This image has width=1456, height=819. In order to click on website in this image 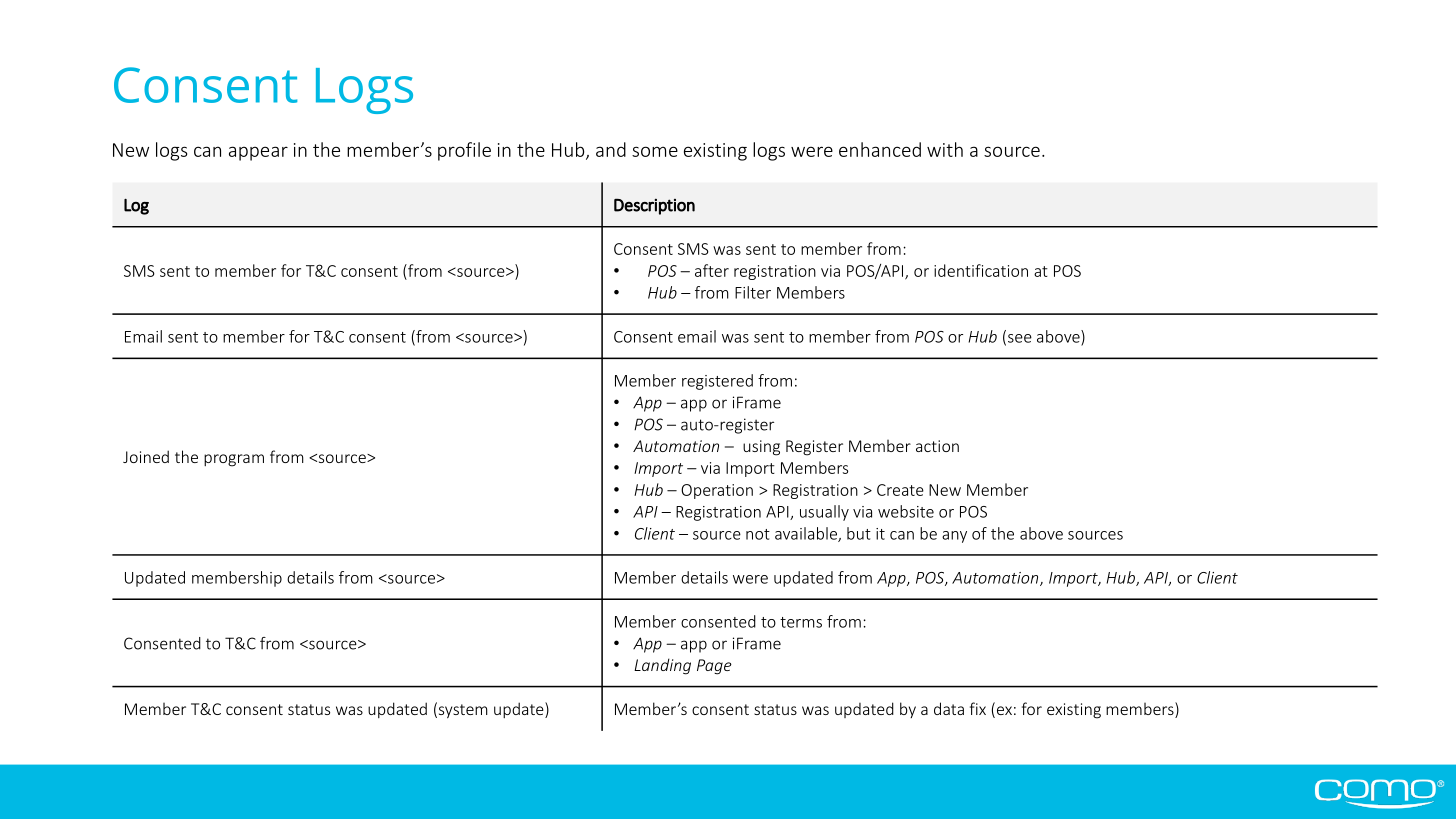, I will do `click(906, 511)`.
